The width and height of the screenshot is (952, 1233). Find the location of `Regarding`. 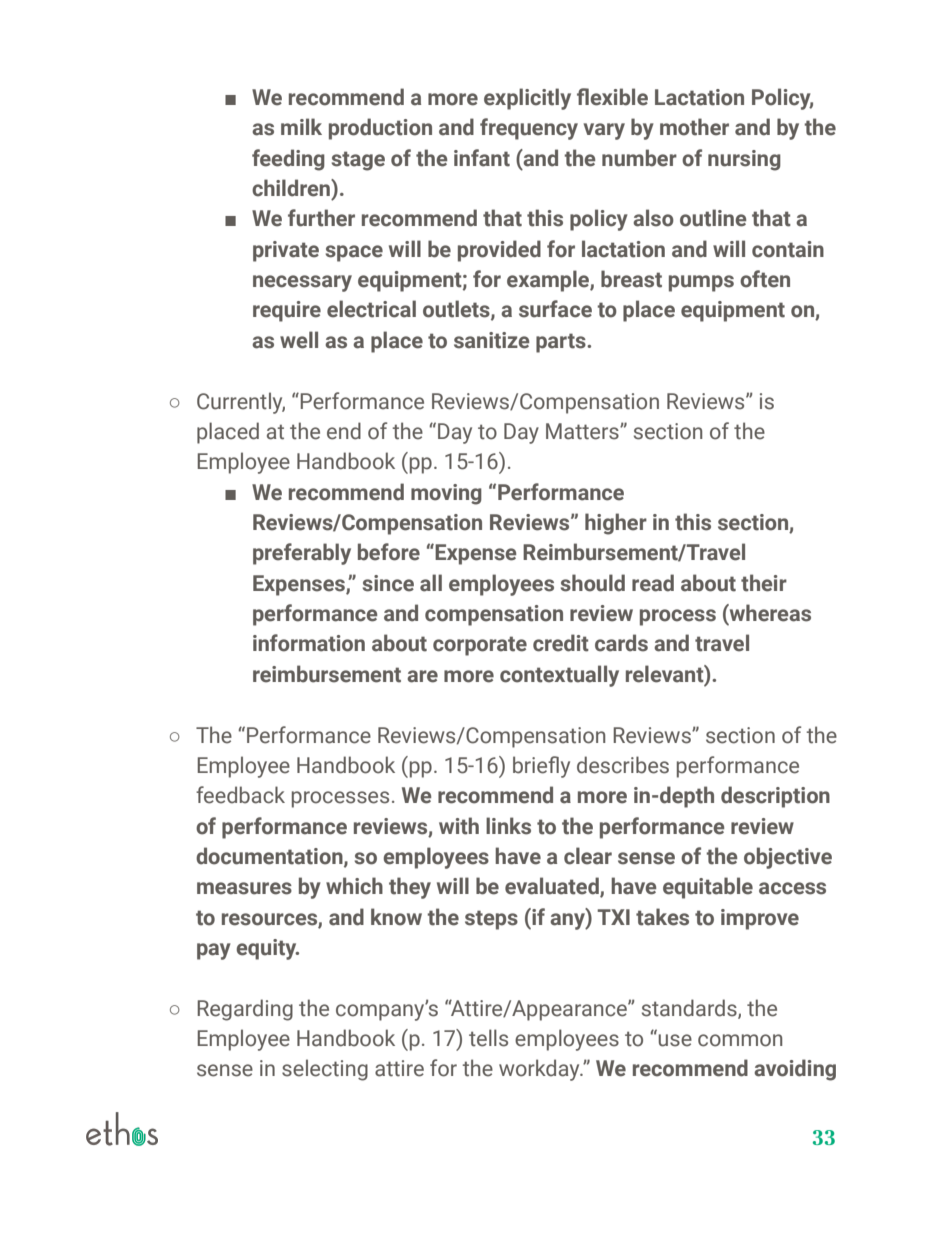

Regarding is located at coordinates (245, 1010).
